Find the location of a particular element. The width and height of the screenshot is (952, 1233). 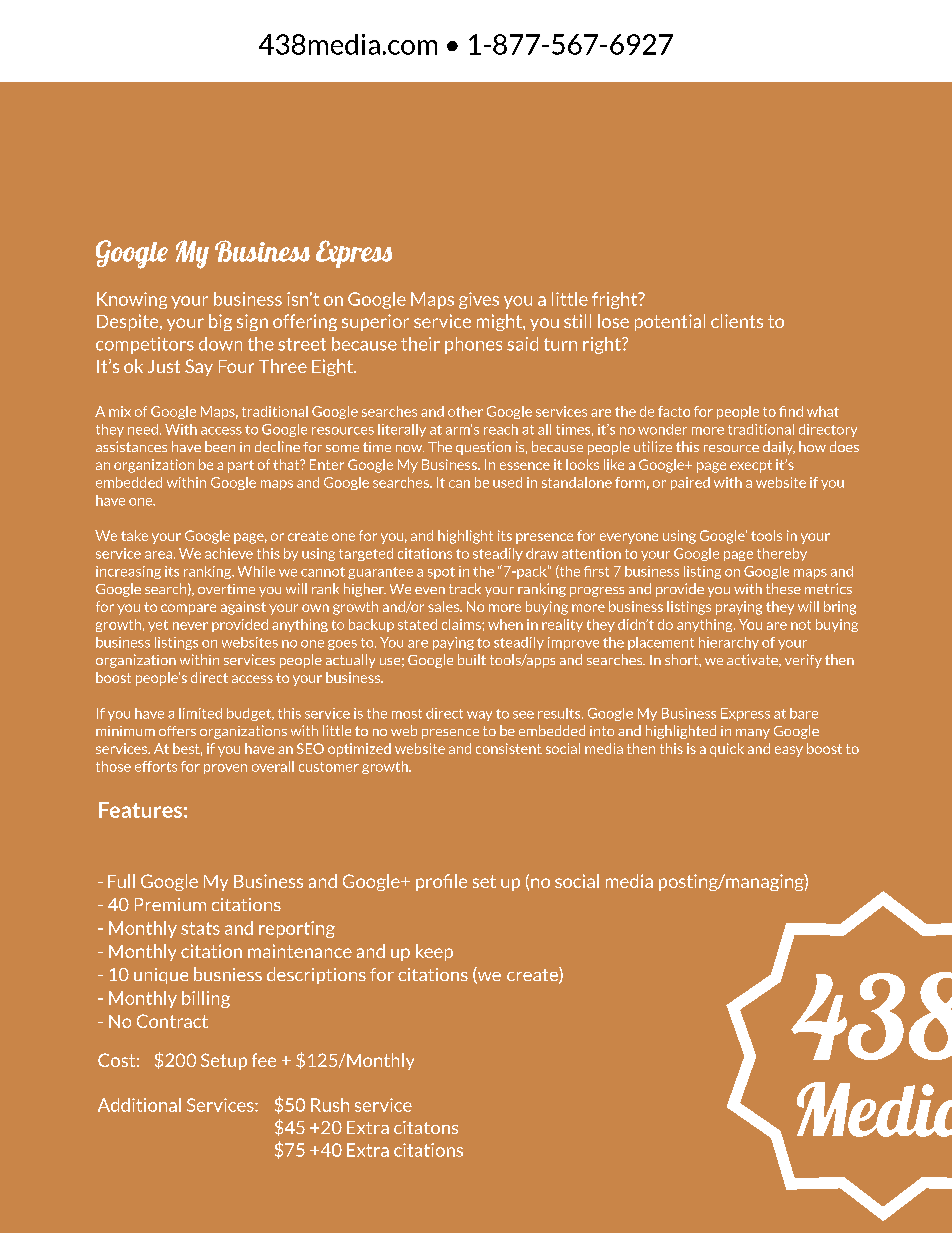

bare is located at coordinates (804, 713).
